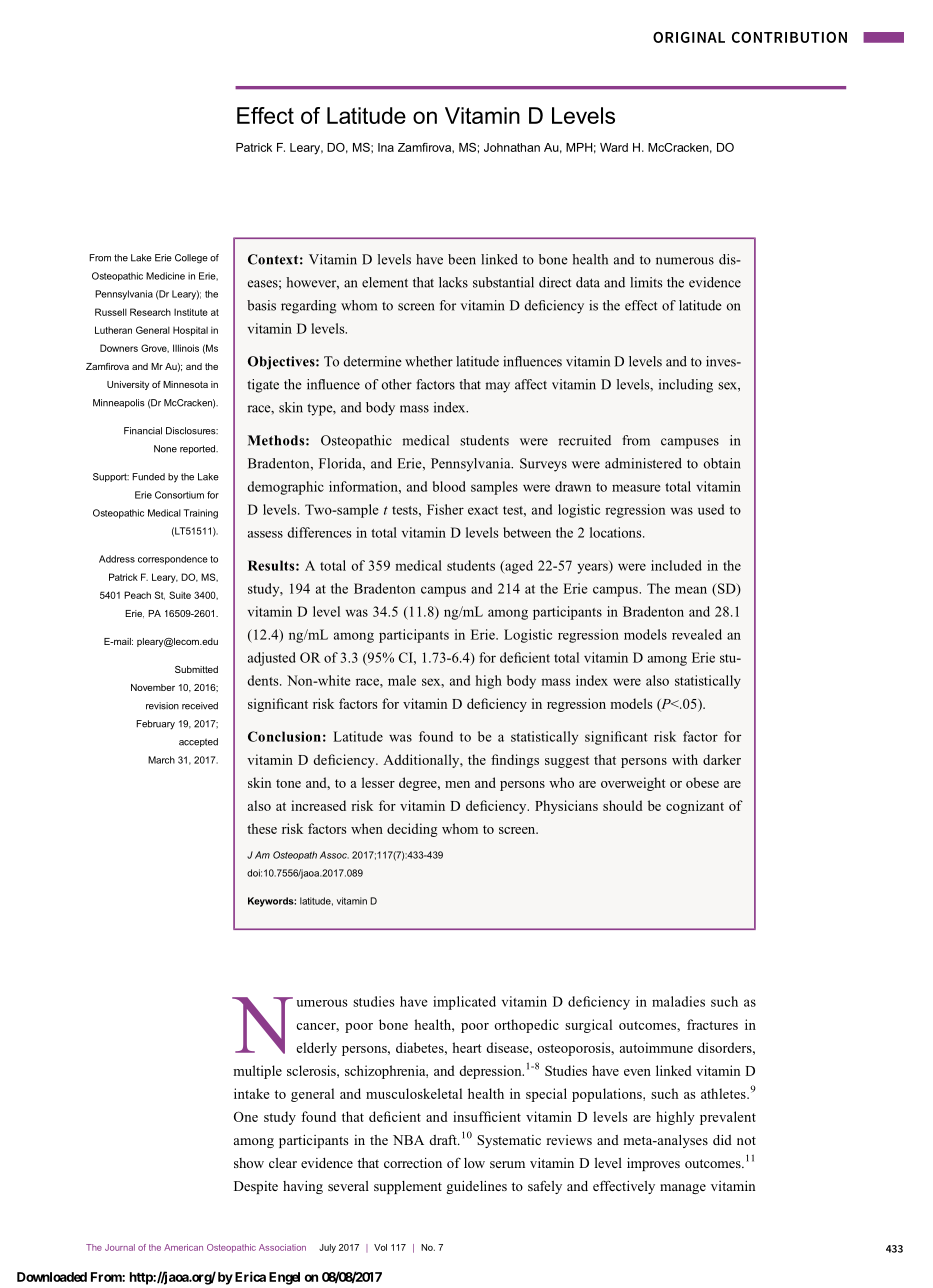 The image size is (933, 1288). What do you see at coordinates (191, 259) in the screenshot?
I see `College` at bounding box center [191, 259].
